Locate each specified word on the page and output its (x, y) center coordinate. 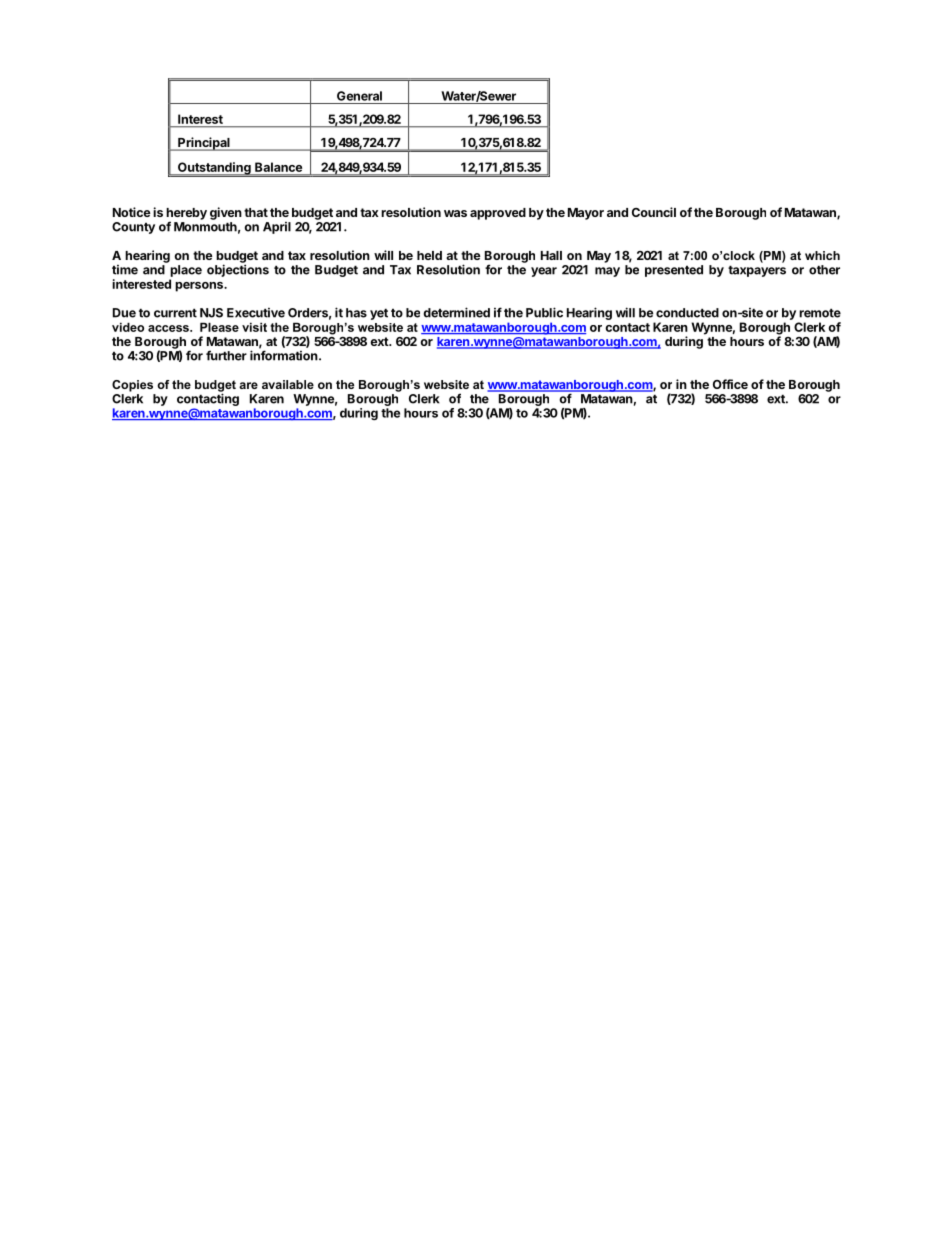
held (429, 255)
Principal (204, 144)
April (277, 228)
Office (730, 384)
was (455, 213)
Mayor (586, 214)
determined (456, 312)
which (822, 255)
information (285, 355)
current (175, 313)
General (359, 96)
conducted (687, 313)
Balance (278, 167)
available (288, 384)
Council (654, 212)
